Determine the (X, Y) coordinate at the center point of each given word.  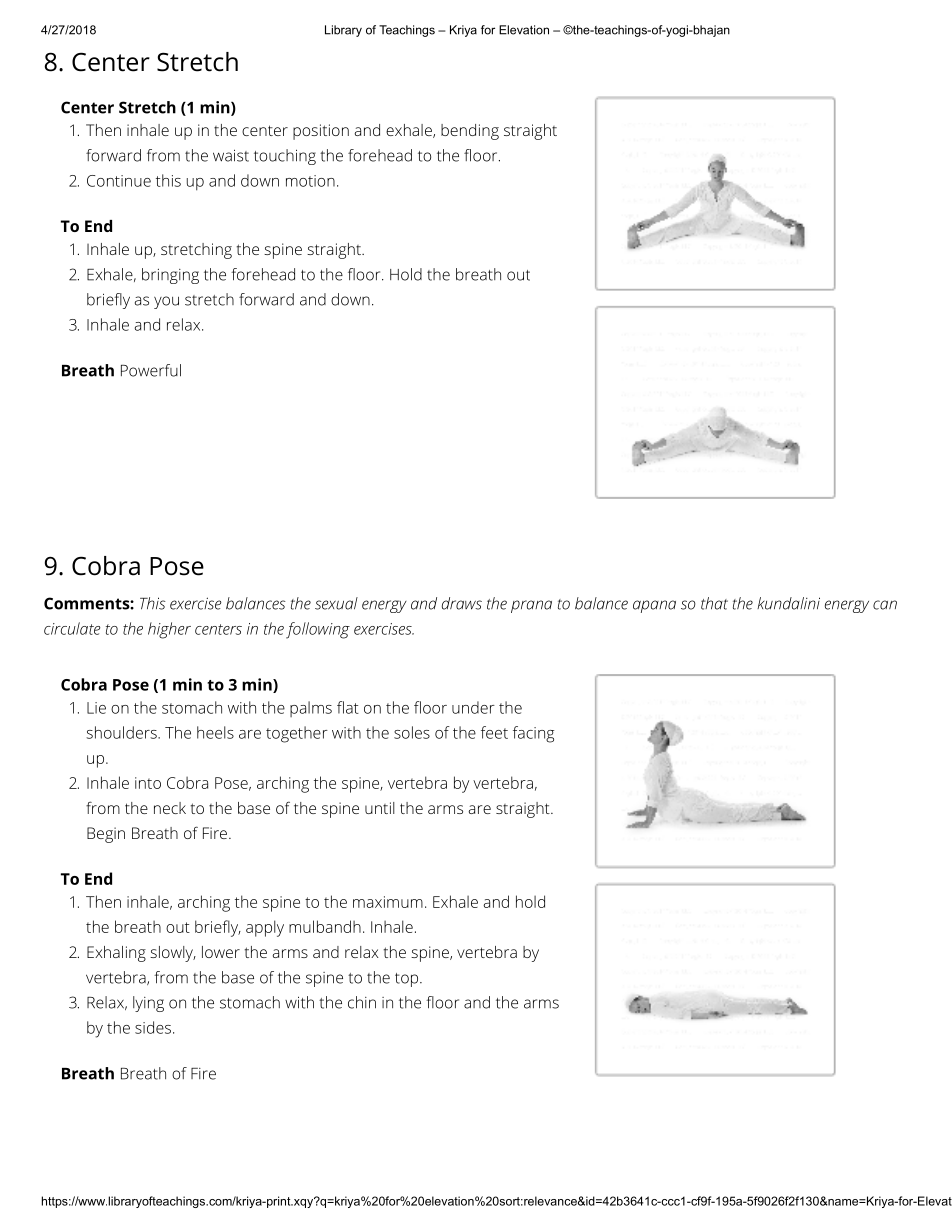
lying (148, 1004)
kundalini (788, 603)
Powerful (151, 370)
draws (462, 603)
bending (470, 132)
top (406, 980)
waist (231, 155)
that (714, 603)
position (321, 132)
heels (215, 732)
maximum (388, 902)
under (473, 707)
